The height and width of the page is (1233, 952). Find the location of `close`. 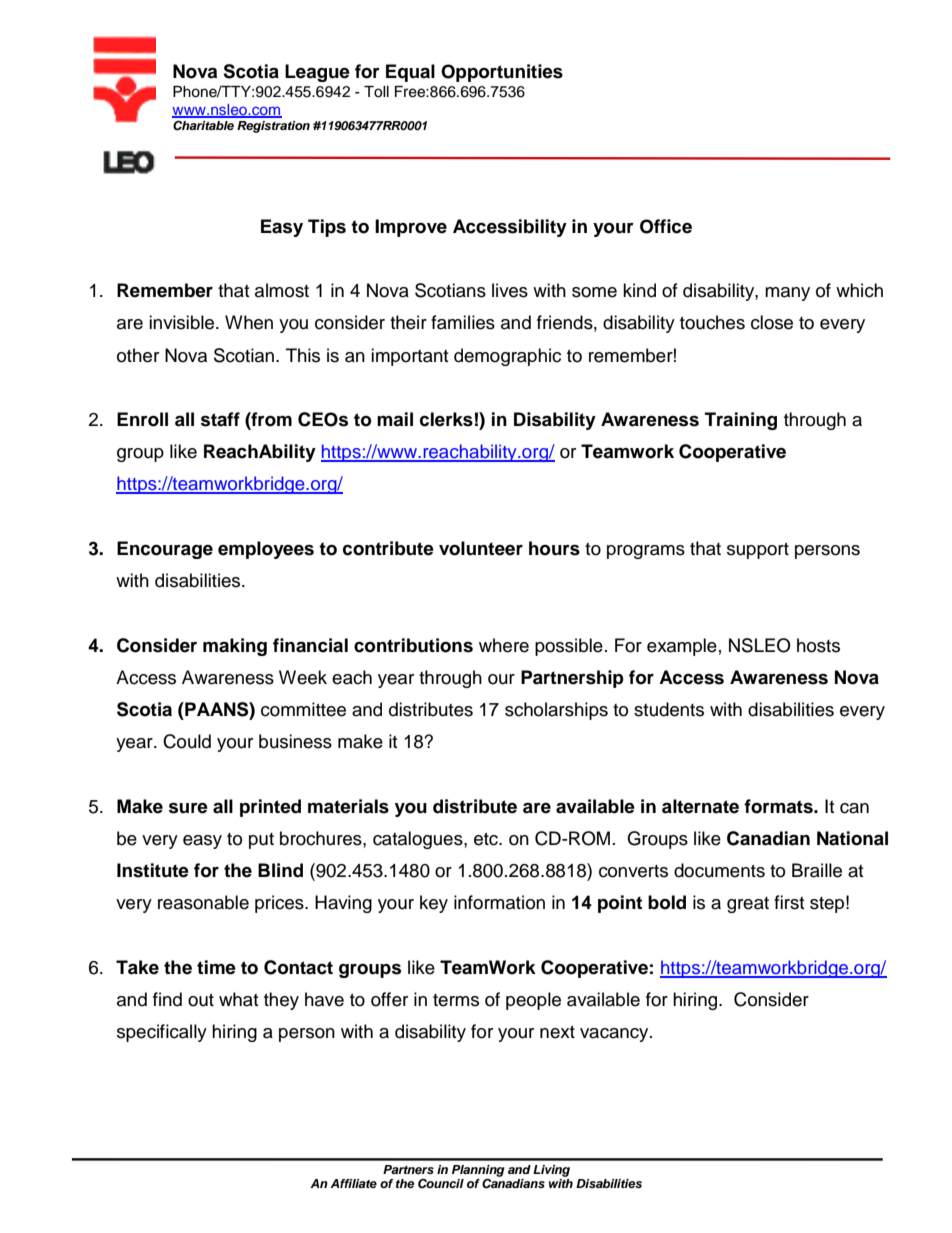

close is located at coordinates (772, 322).
